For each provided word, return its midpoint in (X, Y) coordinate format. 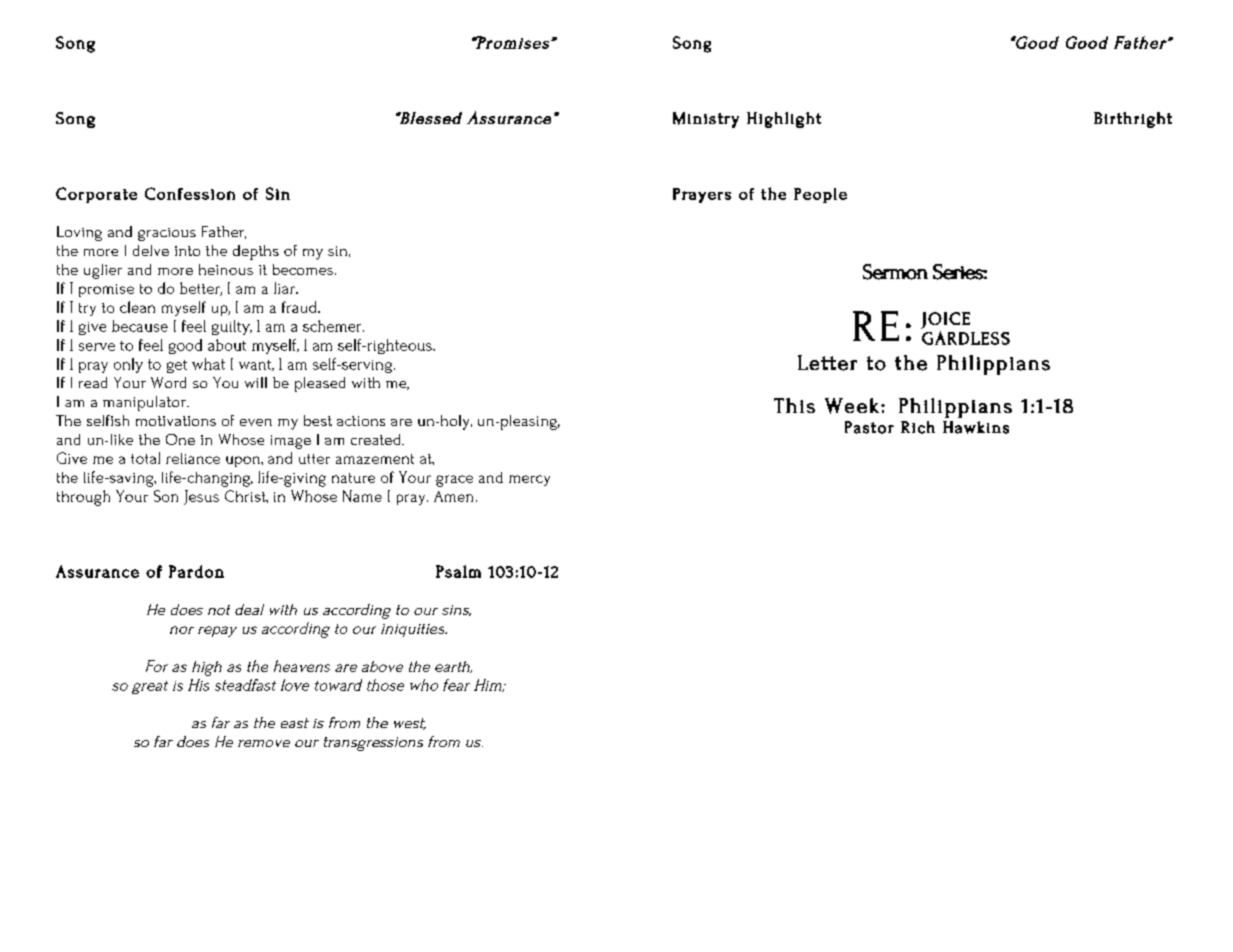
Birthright (1133, 120)
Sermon (895, 272)
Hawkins (976, 427)
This (794, 405)
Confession (190, 193)
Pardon (196, 571)
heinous (226, 269)
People (820, 195)
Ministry (706, 120)
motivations (176, 421)
